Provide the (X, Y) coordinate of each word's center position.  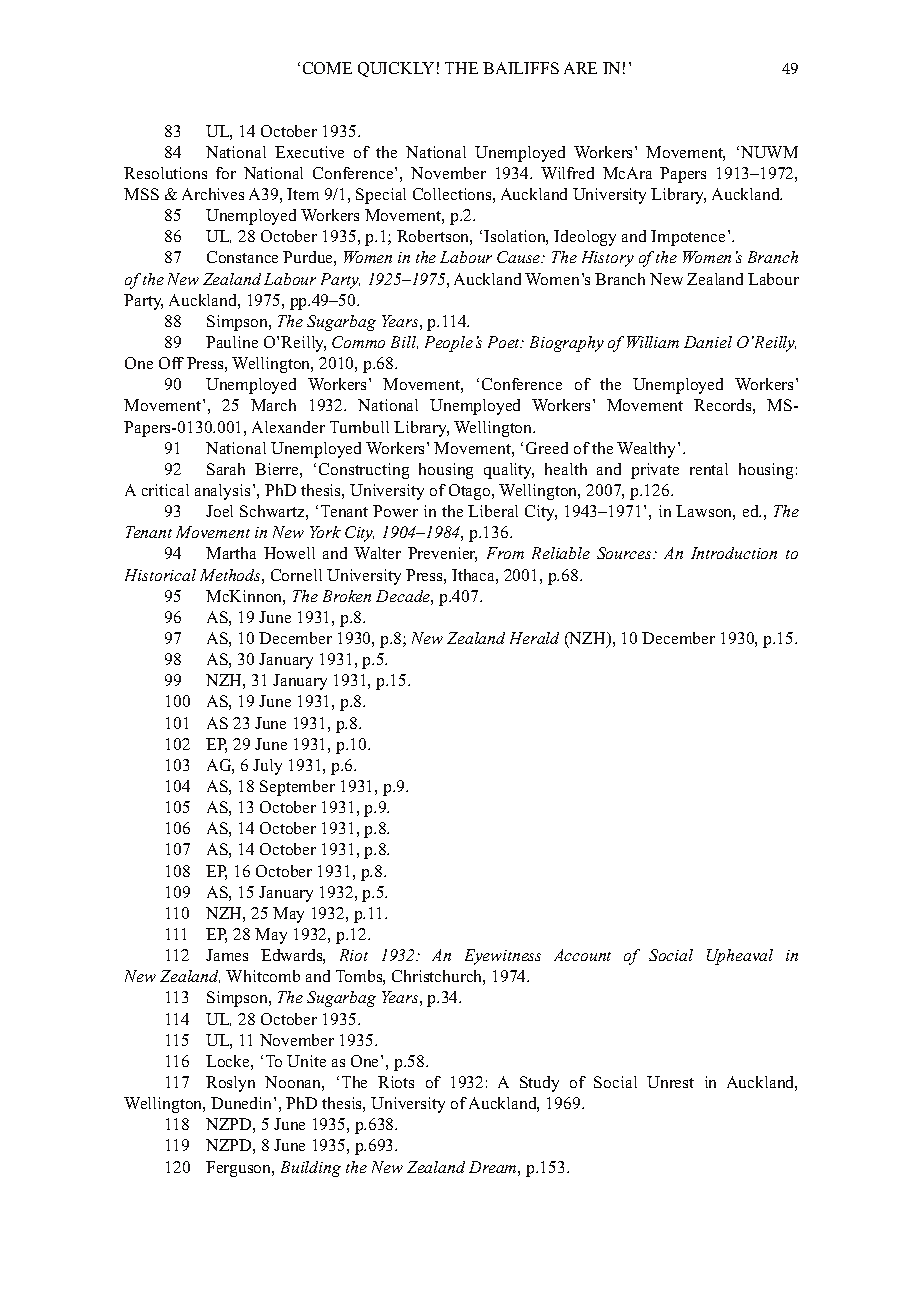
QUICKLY (396, 69)
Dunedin (243, 1103)
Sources (625, 553)
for (226, 173)
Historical (160, 575)
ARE (580, 68)
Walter (377, 553)
